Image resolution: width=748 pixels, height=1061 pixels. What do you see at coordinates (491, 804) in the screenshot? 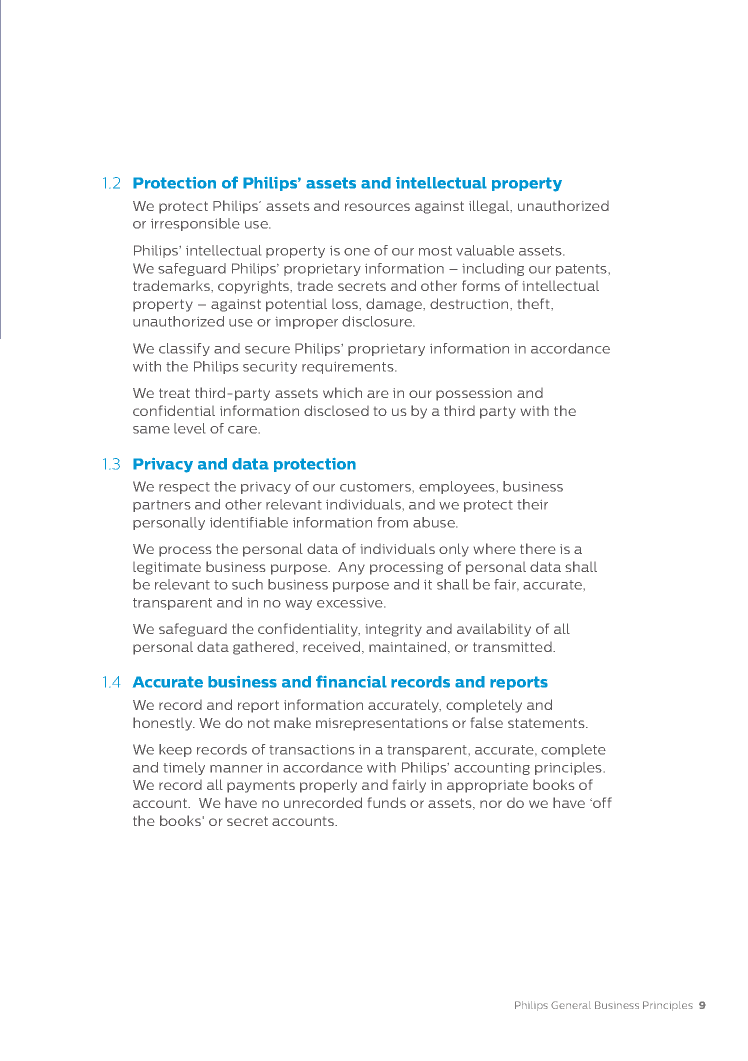
I see `nor` at bounding box center [491, 804].
